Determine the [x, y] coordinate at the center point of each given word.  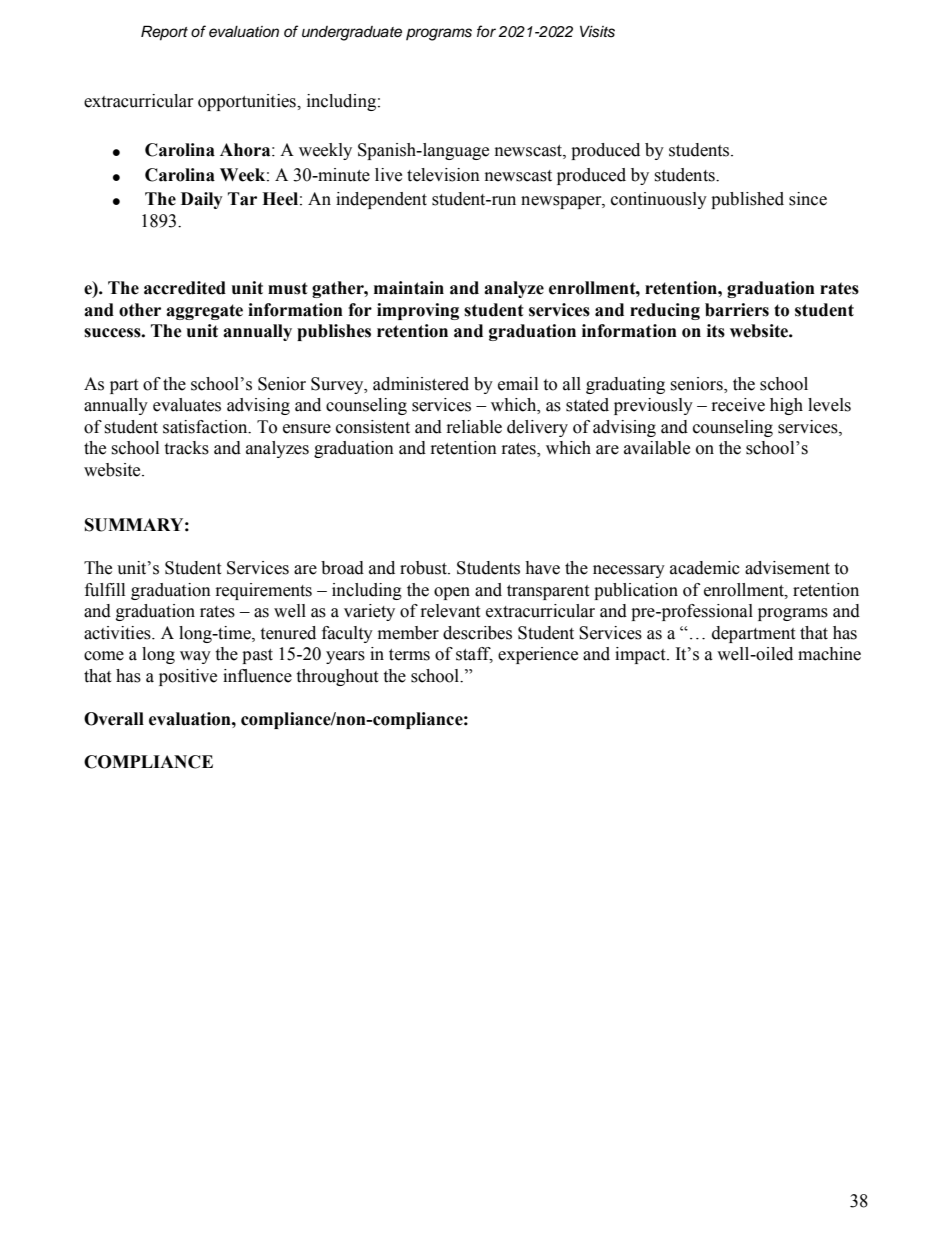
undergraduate [352, 33]
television [443, 175]
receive [738, 405]
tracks [186, 448]
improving [418, 311]
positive [188, 677]
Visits [597, 32]
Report [164, 33]
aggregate [204, 312]
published [747, 200]
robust [425, 568]
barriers [737, 310]
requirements [264, 591]
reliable [474, 427]
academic [705, 568]
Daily [202, 200]
